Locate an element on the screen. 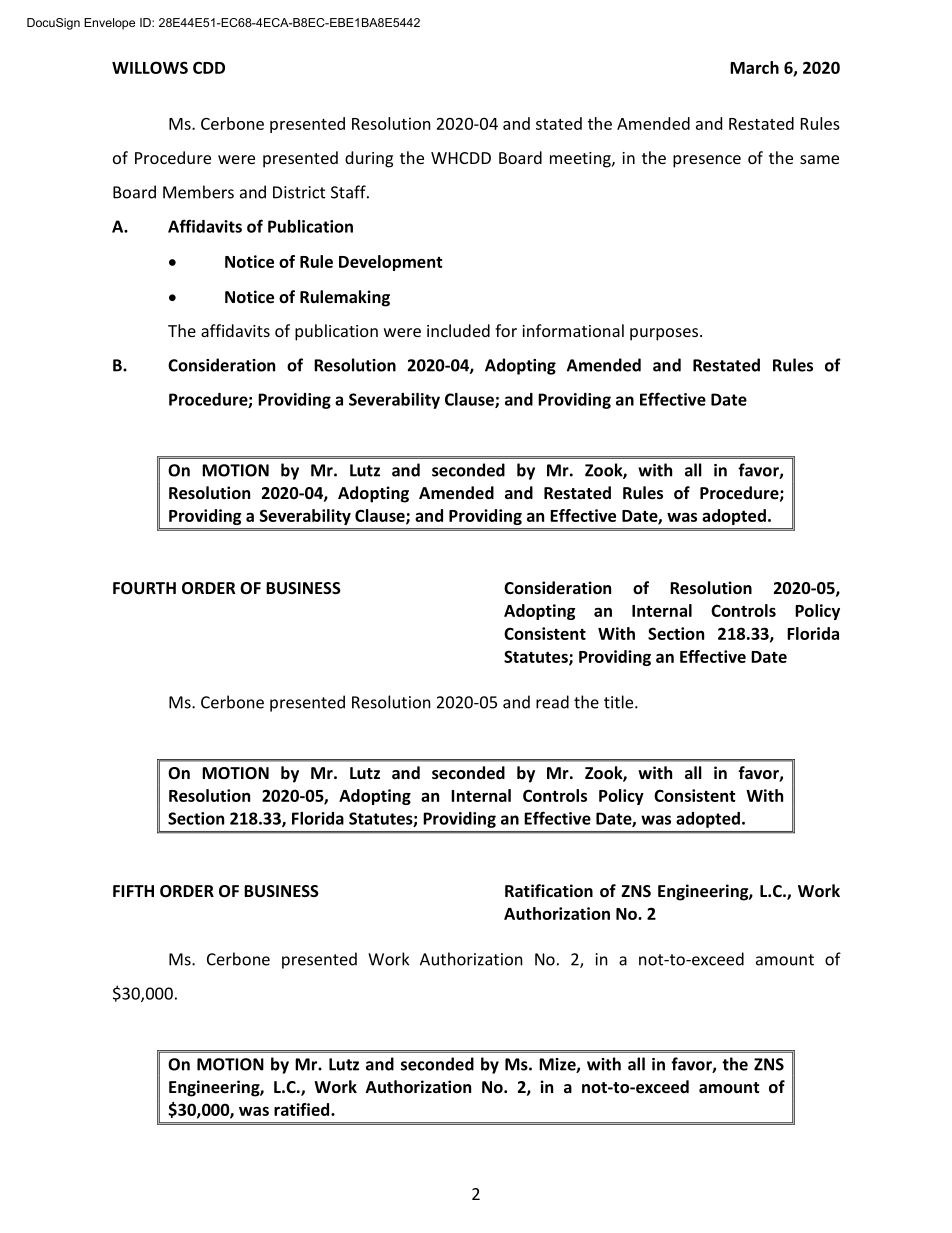  meeting is located at coordinates (581, 160).
